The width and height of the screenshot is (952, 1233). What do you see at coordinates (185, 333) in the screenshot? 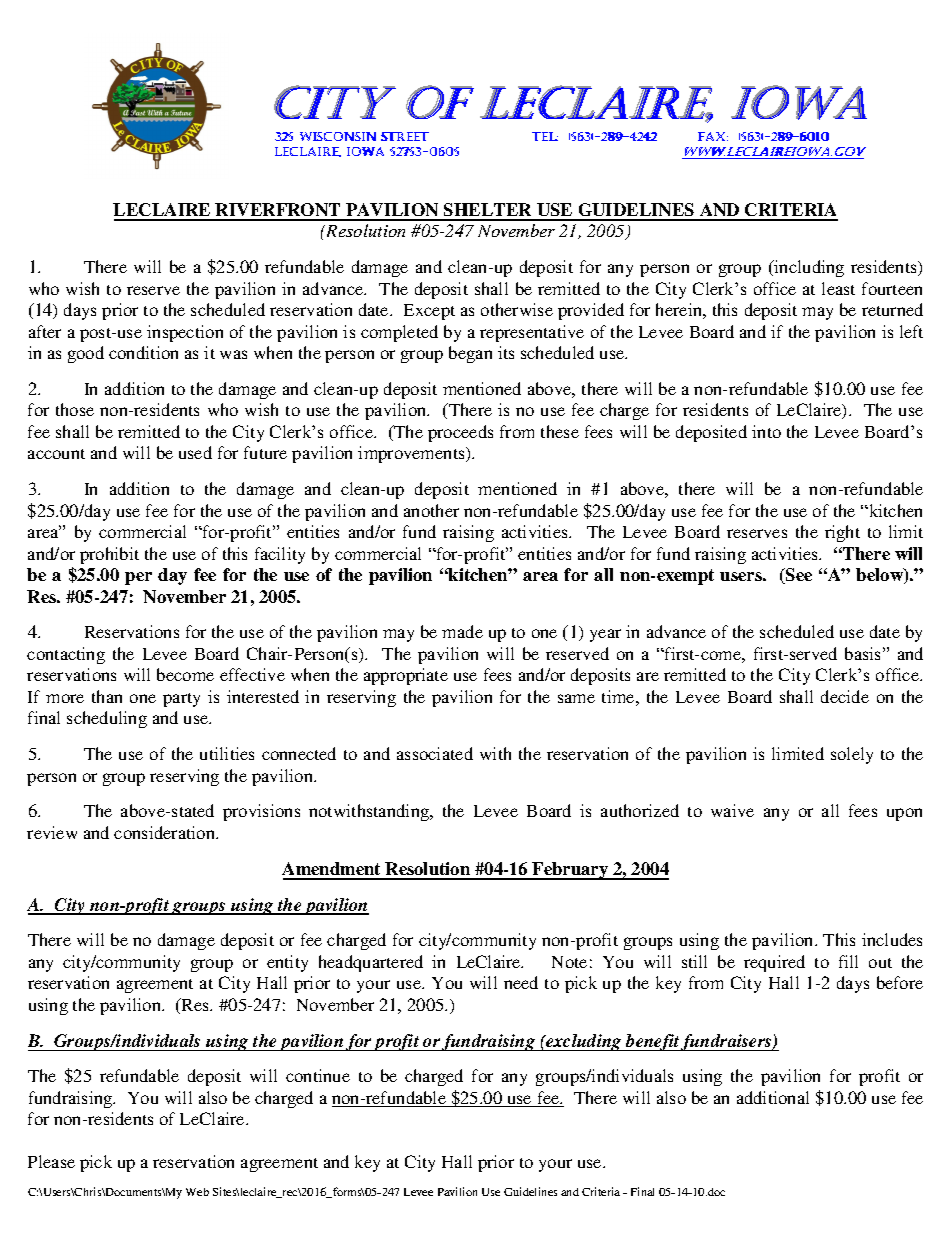
I see `inspection` at bounding box center [185, 333].
